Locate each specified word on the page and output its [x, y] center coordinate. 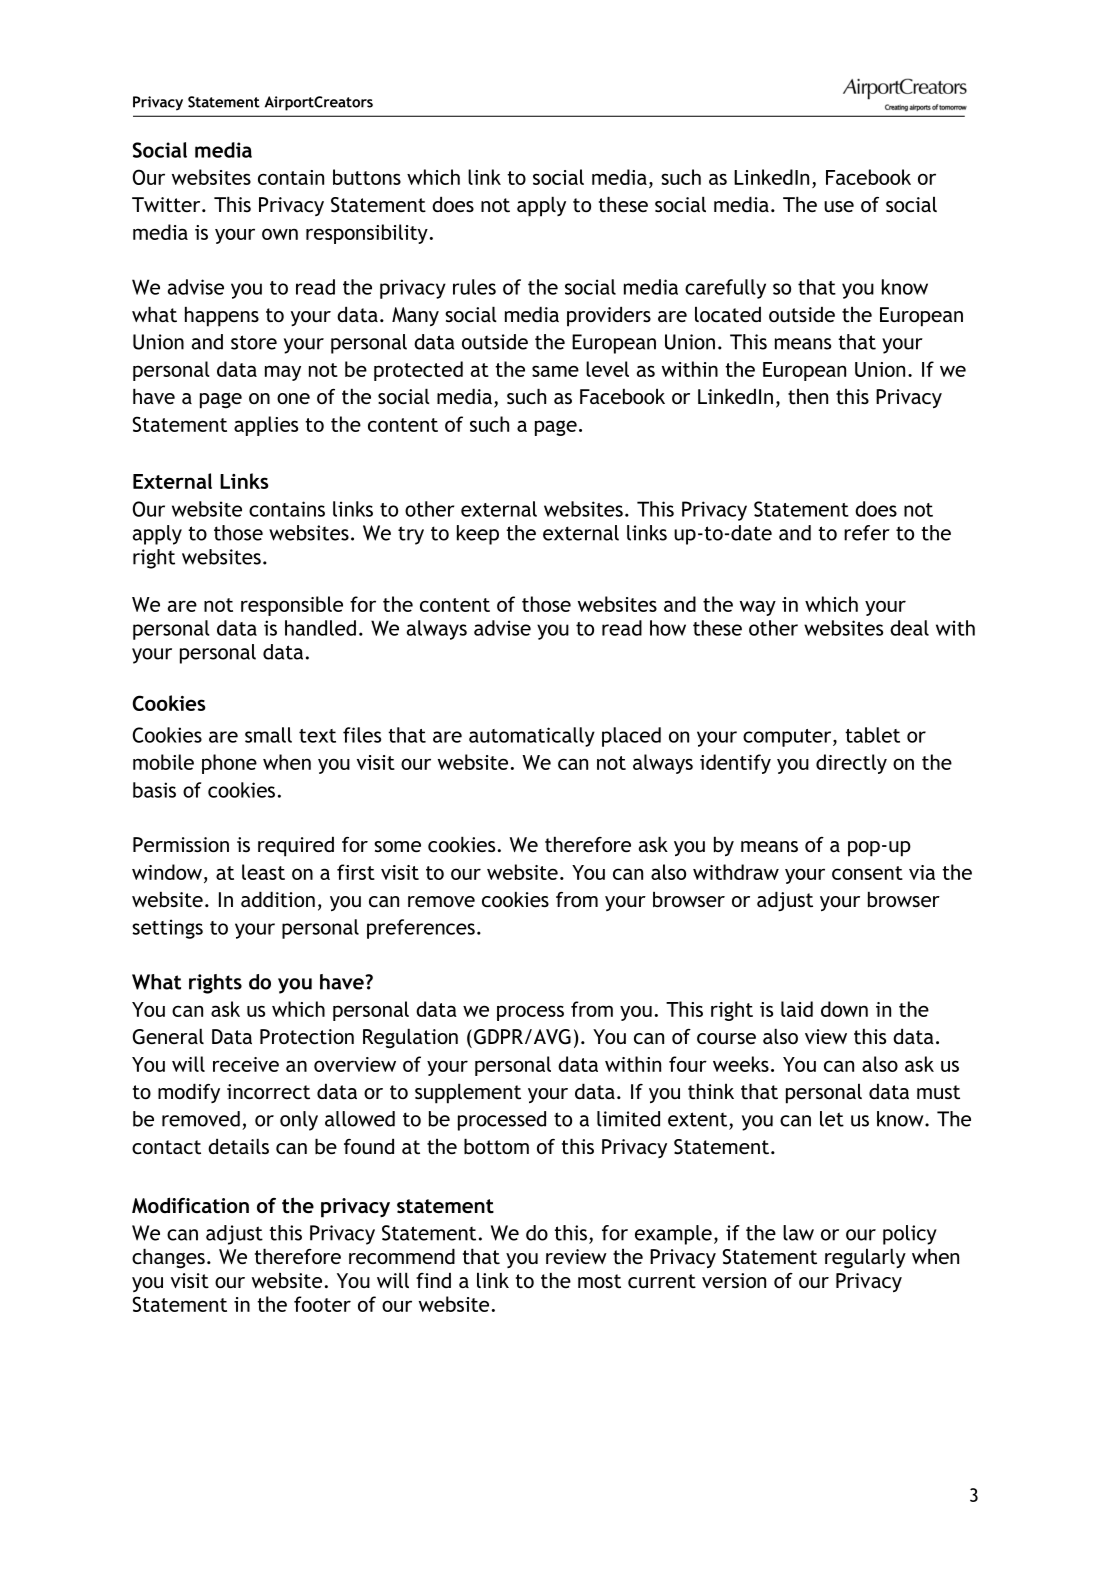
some [397, 846]
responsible [292, 606]
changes [168, 1258]
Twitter [167, 204]
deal [909, 628]
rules [474, 287]
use [839, 206]
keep [478, 535]
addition [278, 899]
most [599, 1281]
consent [867, 873]
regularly [865, 1258]
